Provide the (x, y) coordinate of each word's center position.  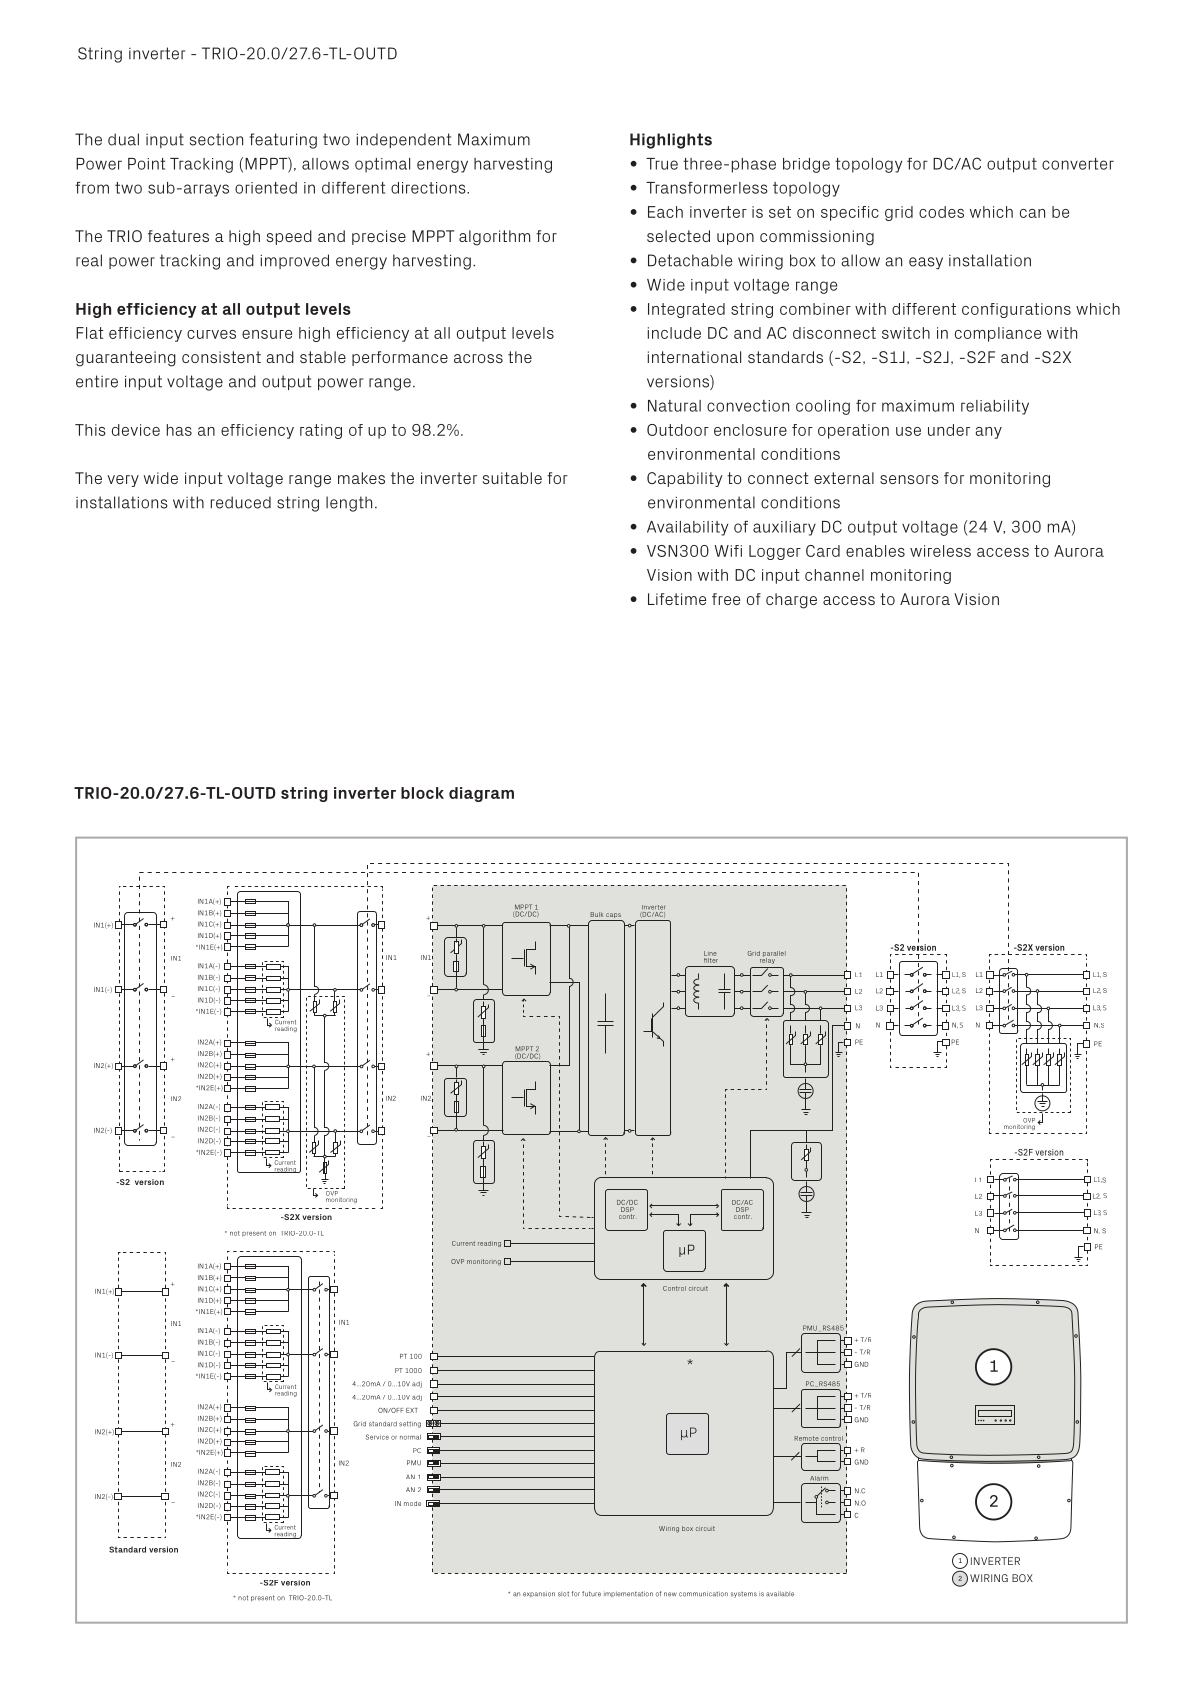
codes (941, 212)
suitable (512, 478)
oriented (266, 188)
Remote (806, 1438)
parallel (774, 955)
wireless (940, 551)
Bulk (596, 914)
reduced (241, 502)
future (591, 1594)
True (662, 164)
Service (377, 1437)
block (422, 793)
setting (410, 1424)
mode (412, 1503)
